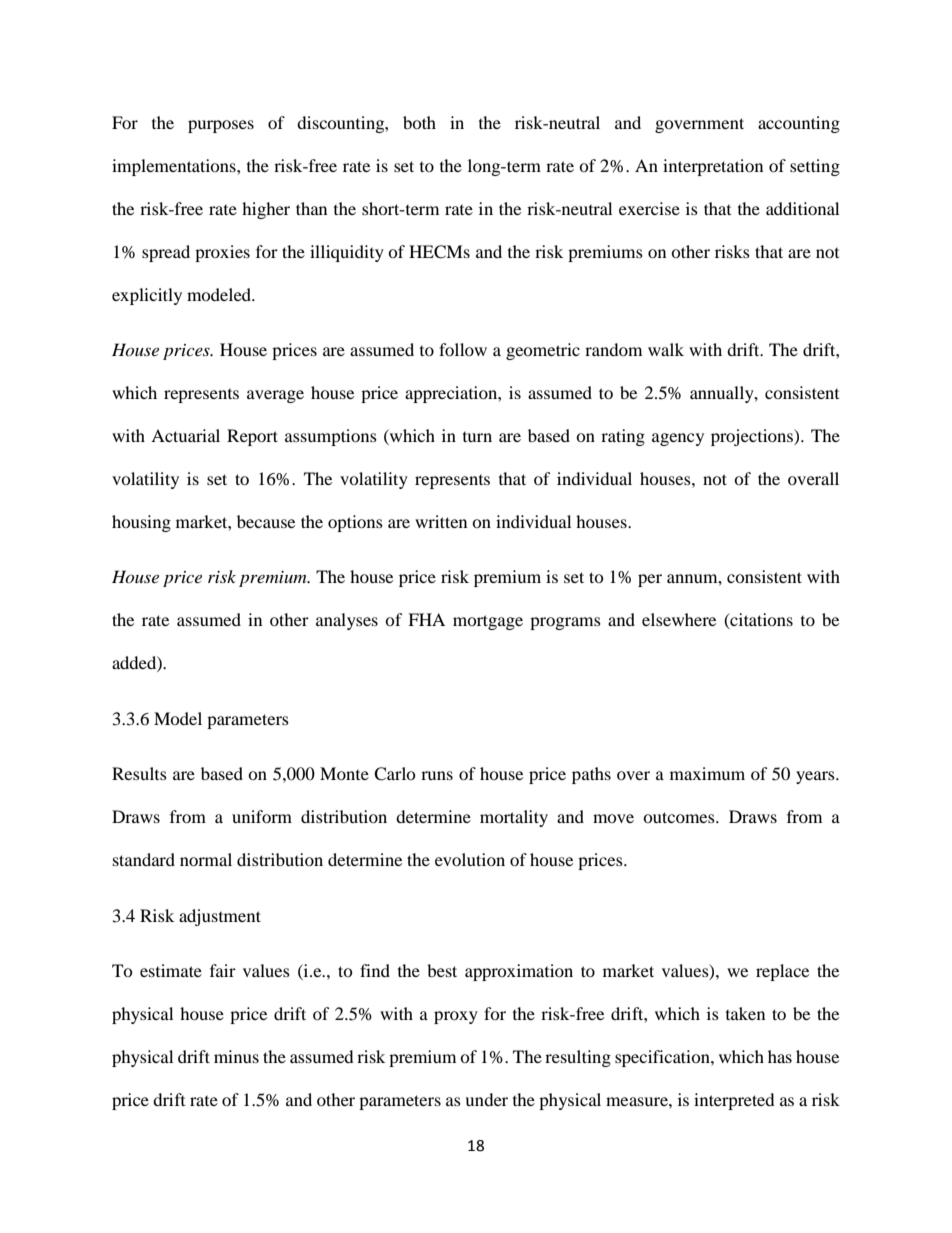  I want to click on interpreted, so click(734, 1101).
